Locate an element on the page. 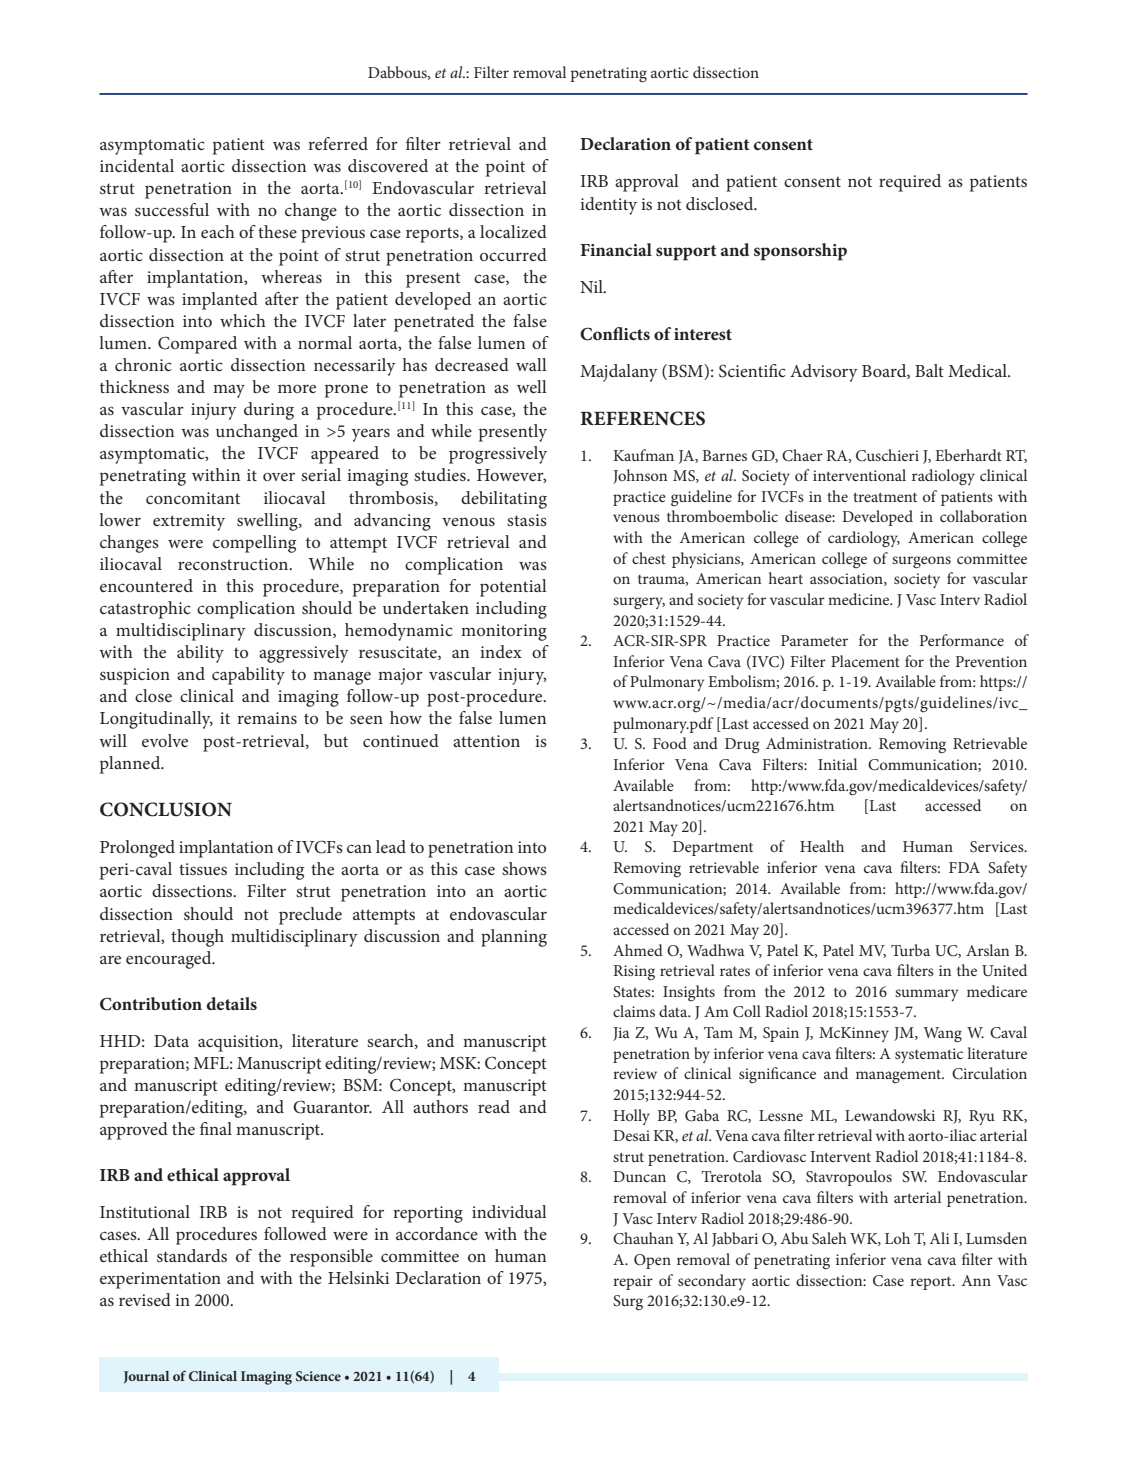 This page has height=1458, width=1127. successful is located at coordinates (172, 209).
